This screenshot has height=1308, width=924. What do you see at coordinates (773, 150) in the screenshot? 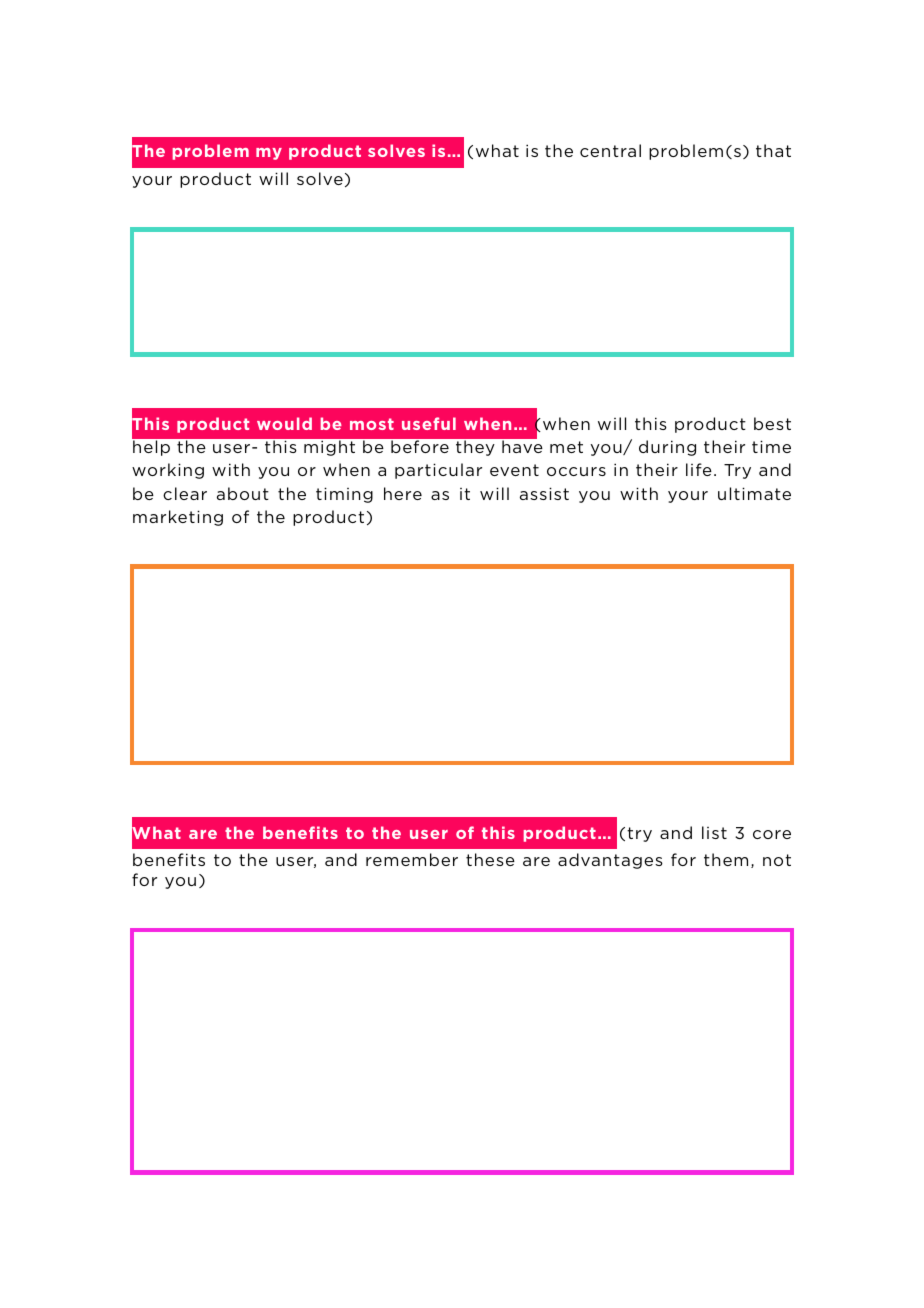
I see `that` at bounding box center [773, 150].
